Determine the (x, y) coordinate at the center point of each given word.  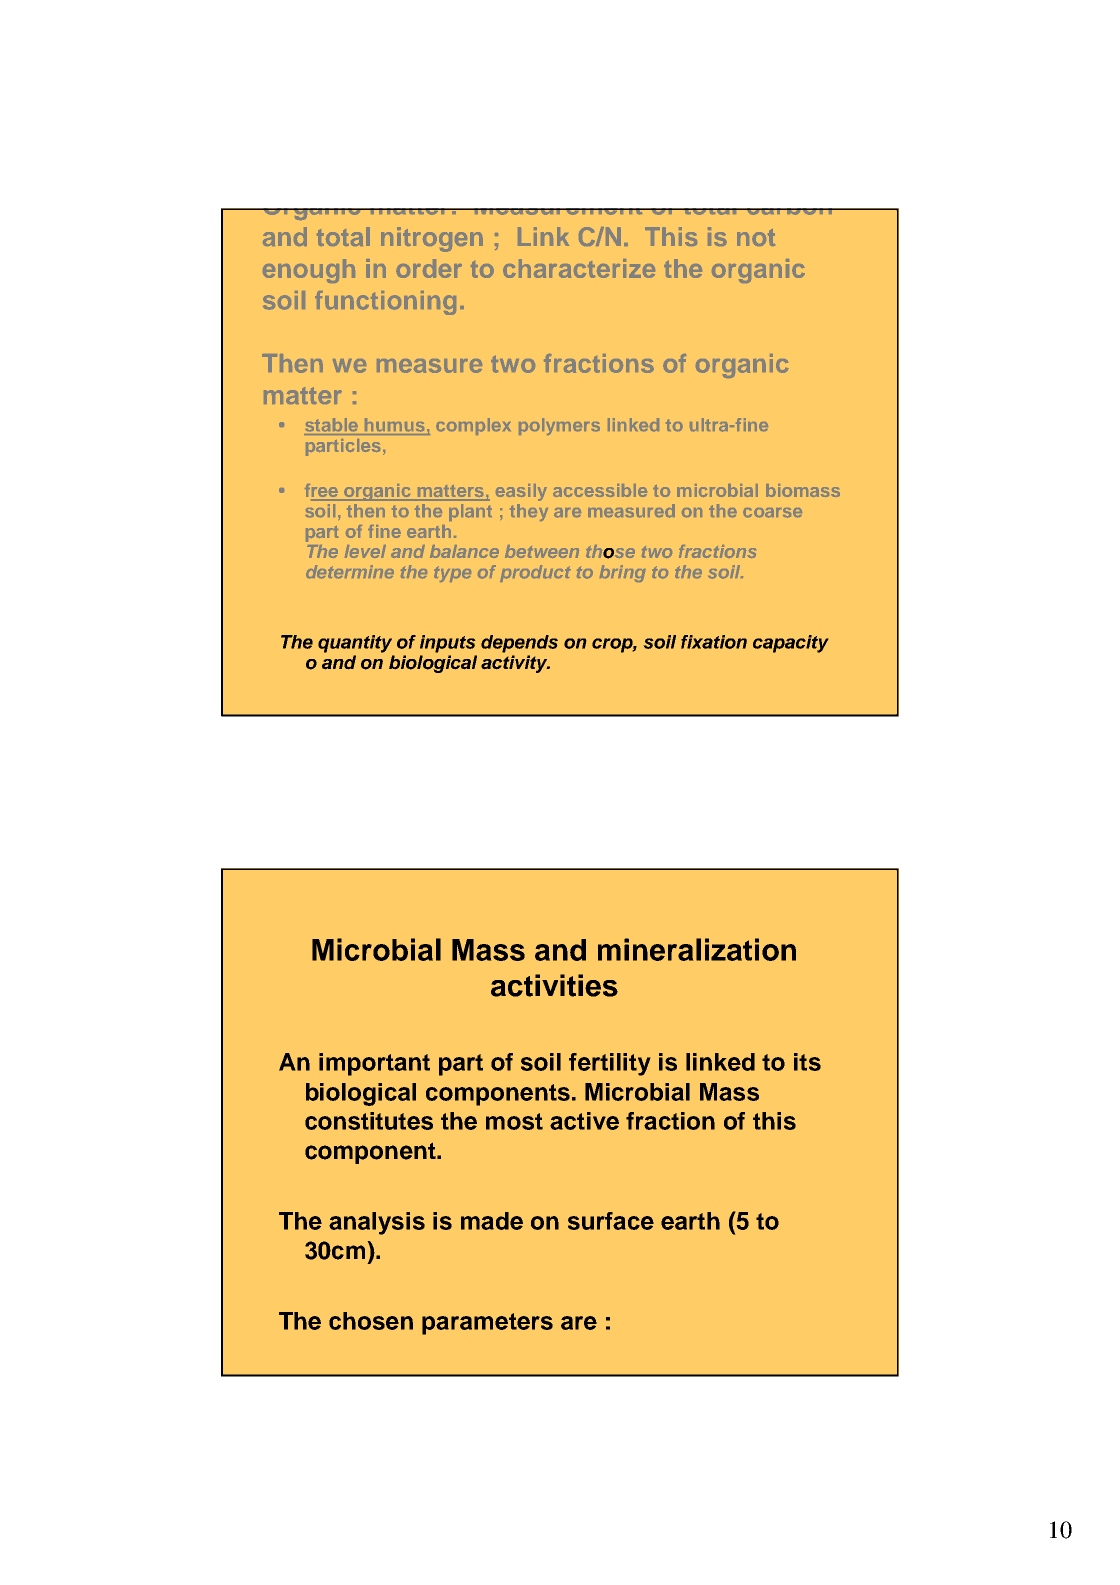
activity (515, 664)
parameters (487, 1324)
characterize (579, 268)
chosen (371, 1321)
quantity (355, 644)
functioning (385, 303)
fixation (714, 642)
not (756, 237)
